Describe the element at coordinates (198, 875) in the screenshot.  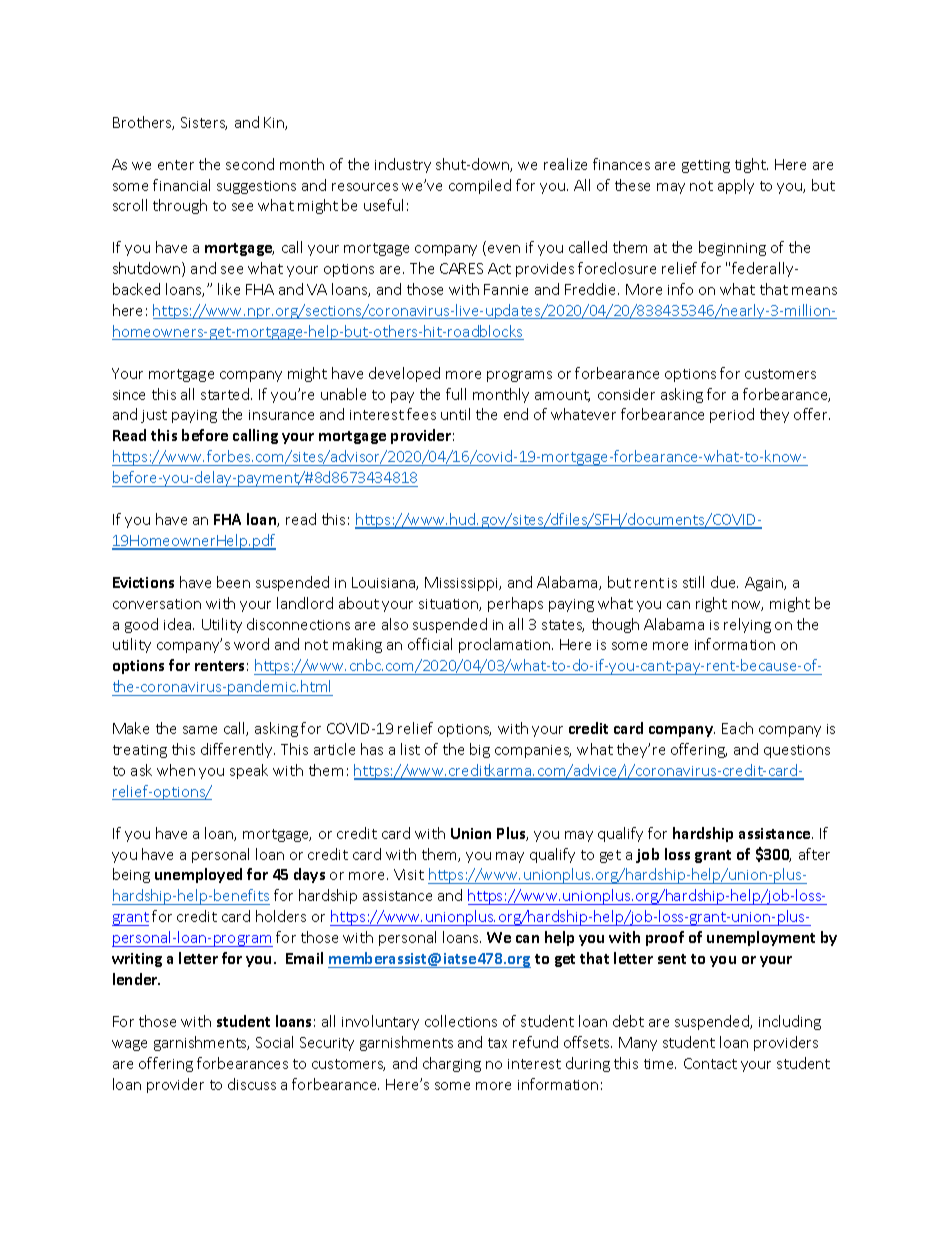
I see `unemployed` at that location.
